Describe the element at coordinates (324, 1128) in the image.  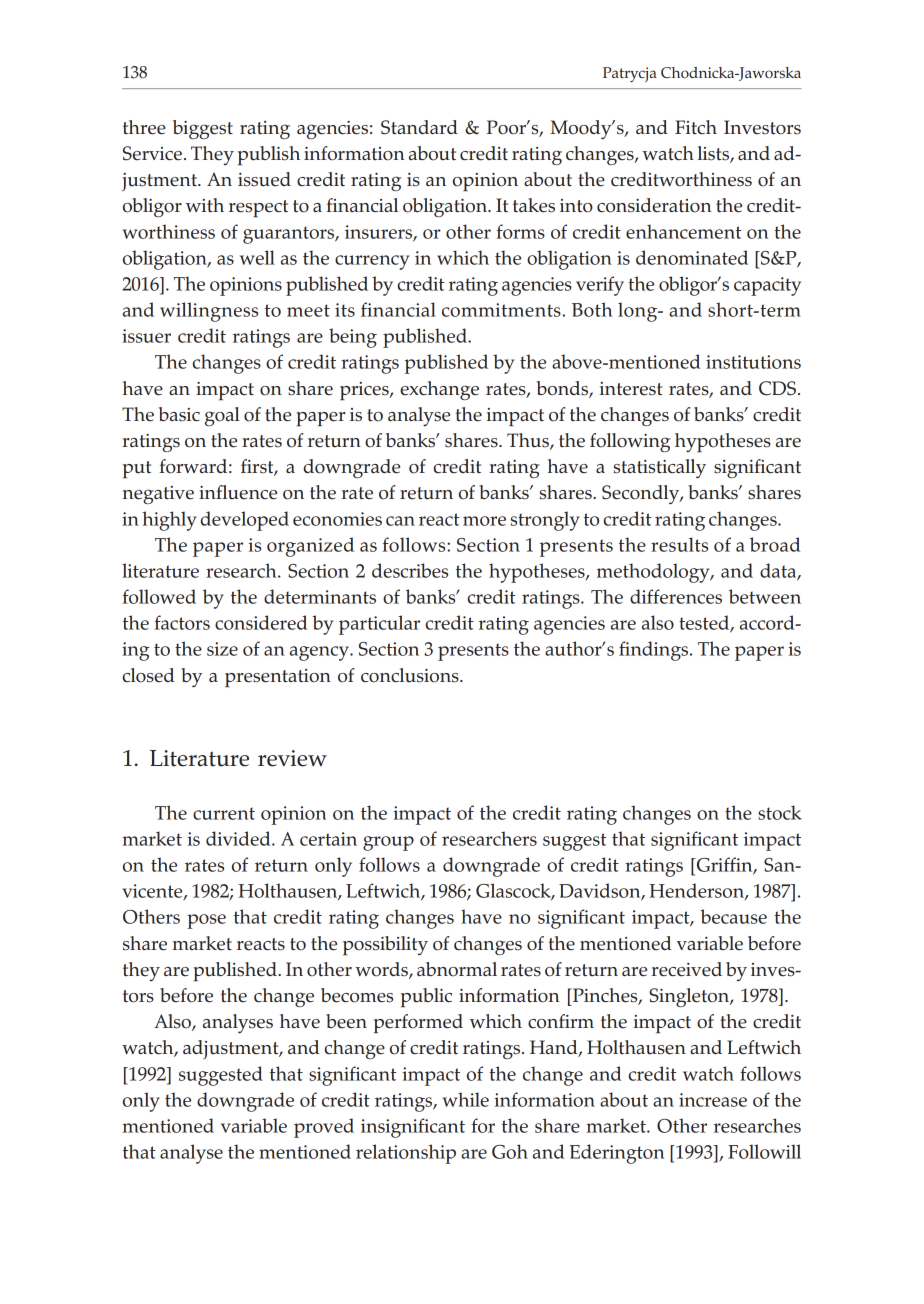
I see `proved` at that location.
